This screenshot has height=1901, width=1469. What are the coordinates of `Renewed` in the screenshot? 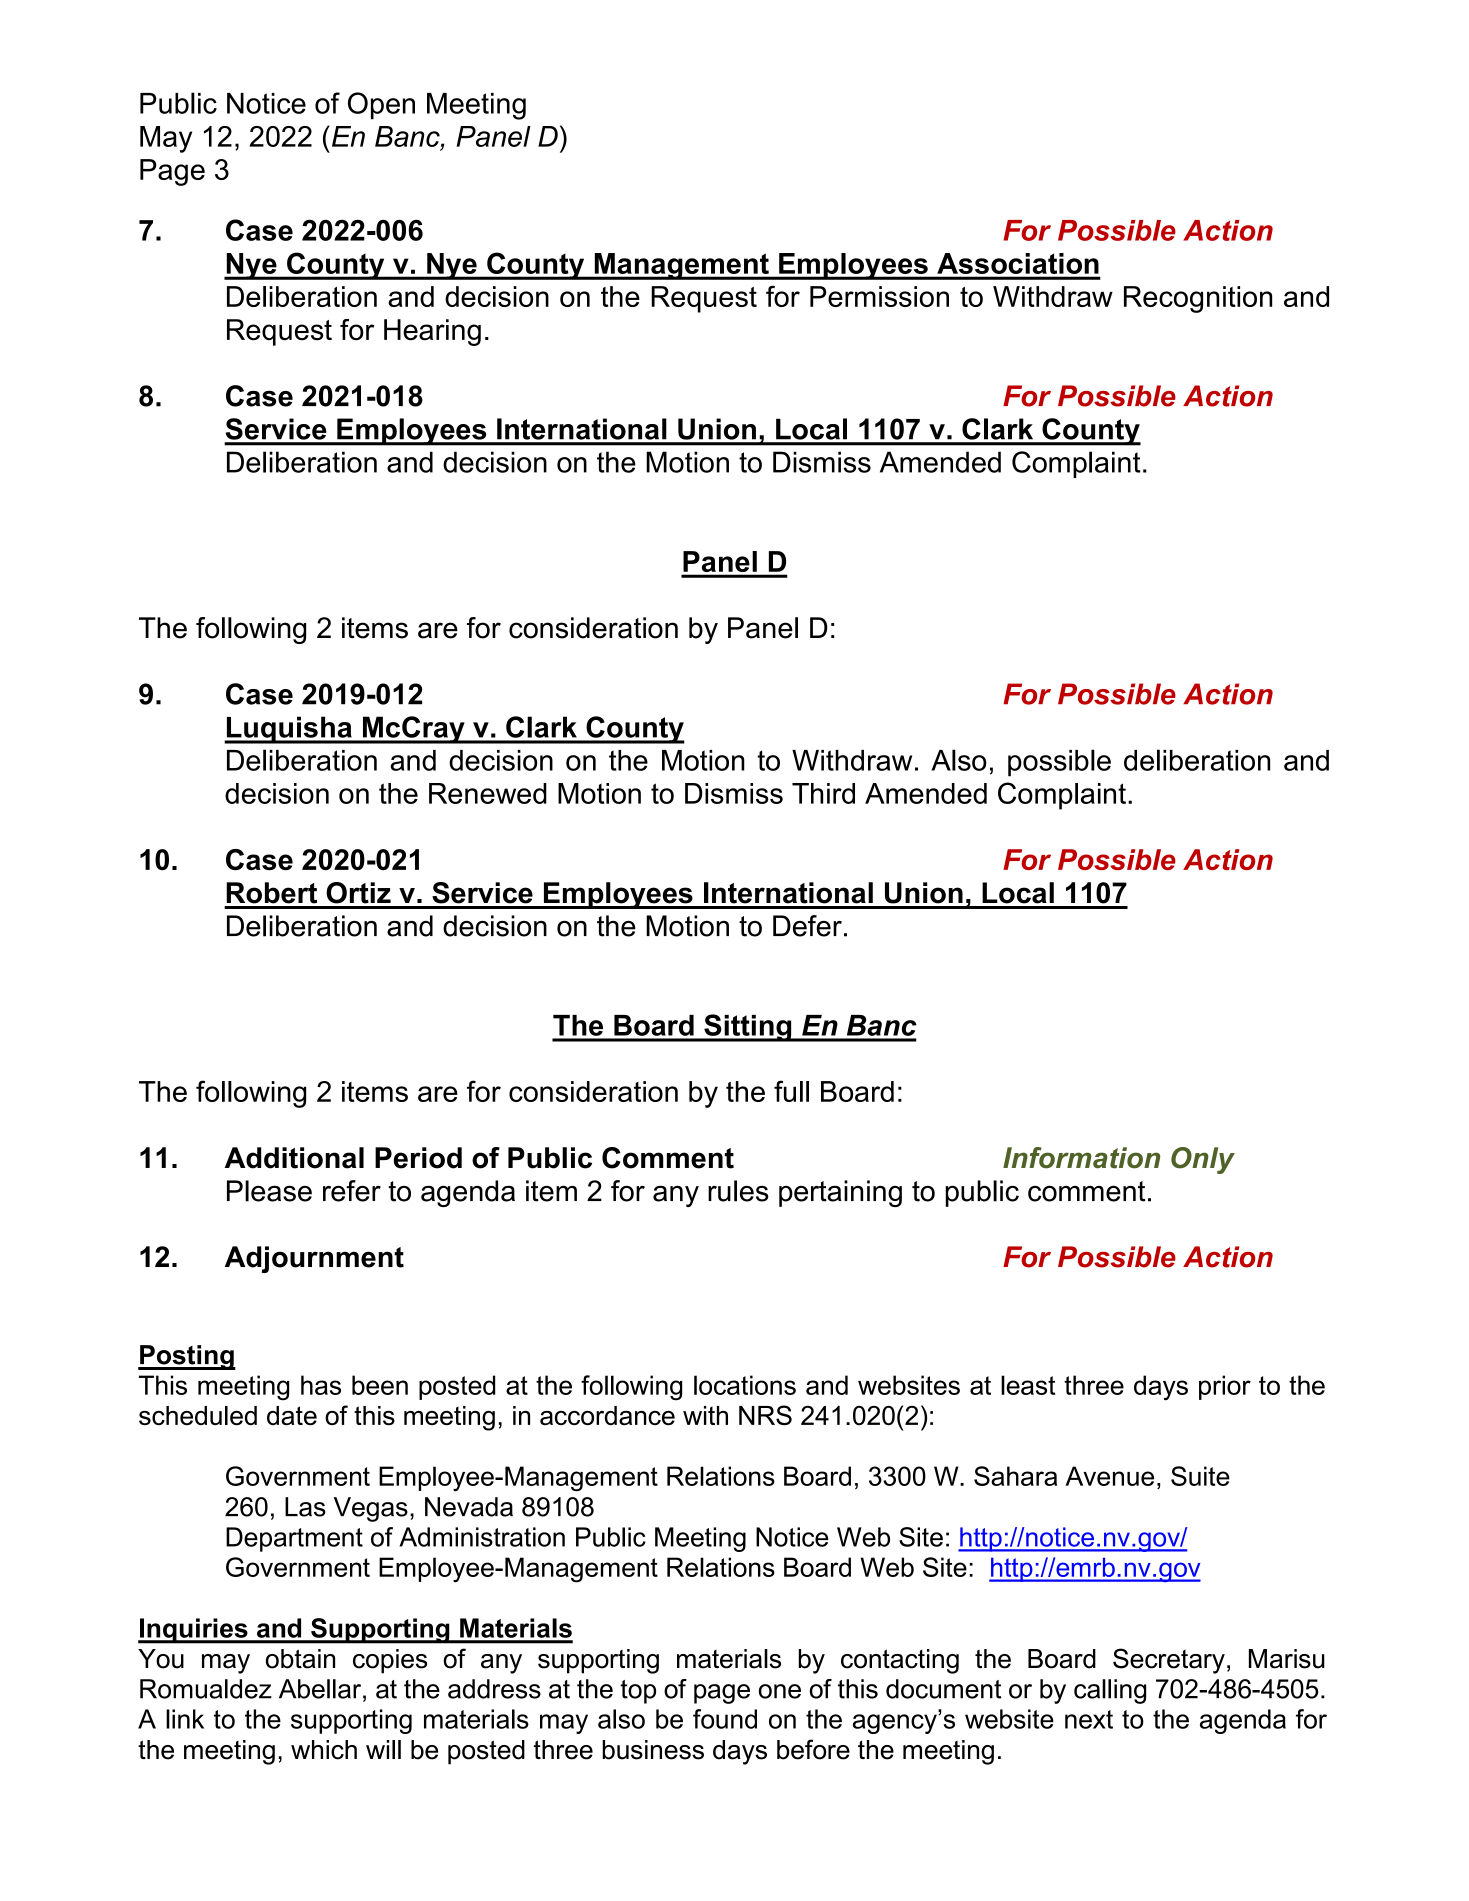 It's located at (488, 793).
